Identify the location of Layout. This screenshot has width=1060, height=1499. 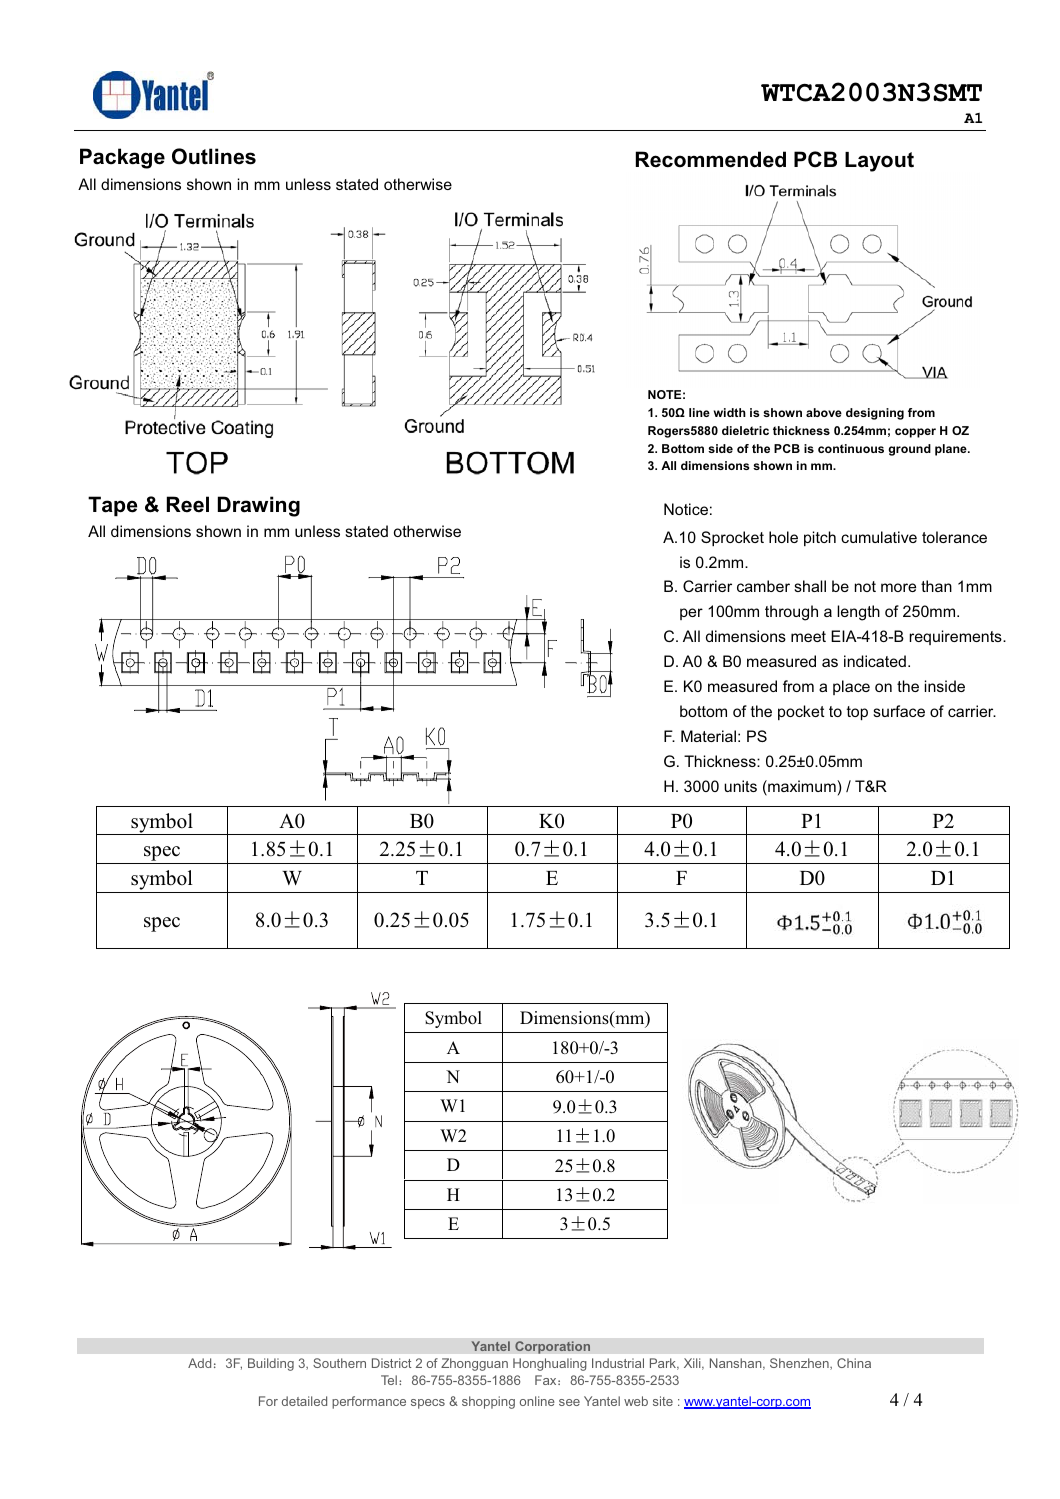
(879, 162).
